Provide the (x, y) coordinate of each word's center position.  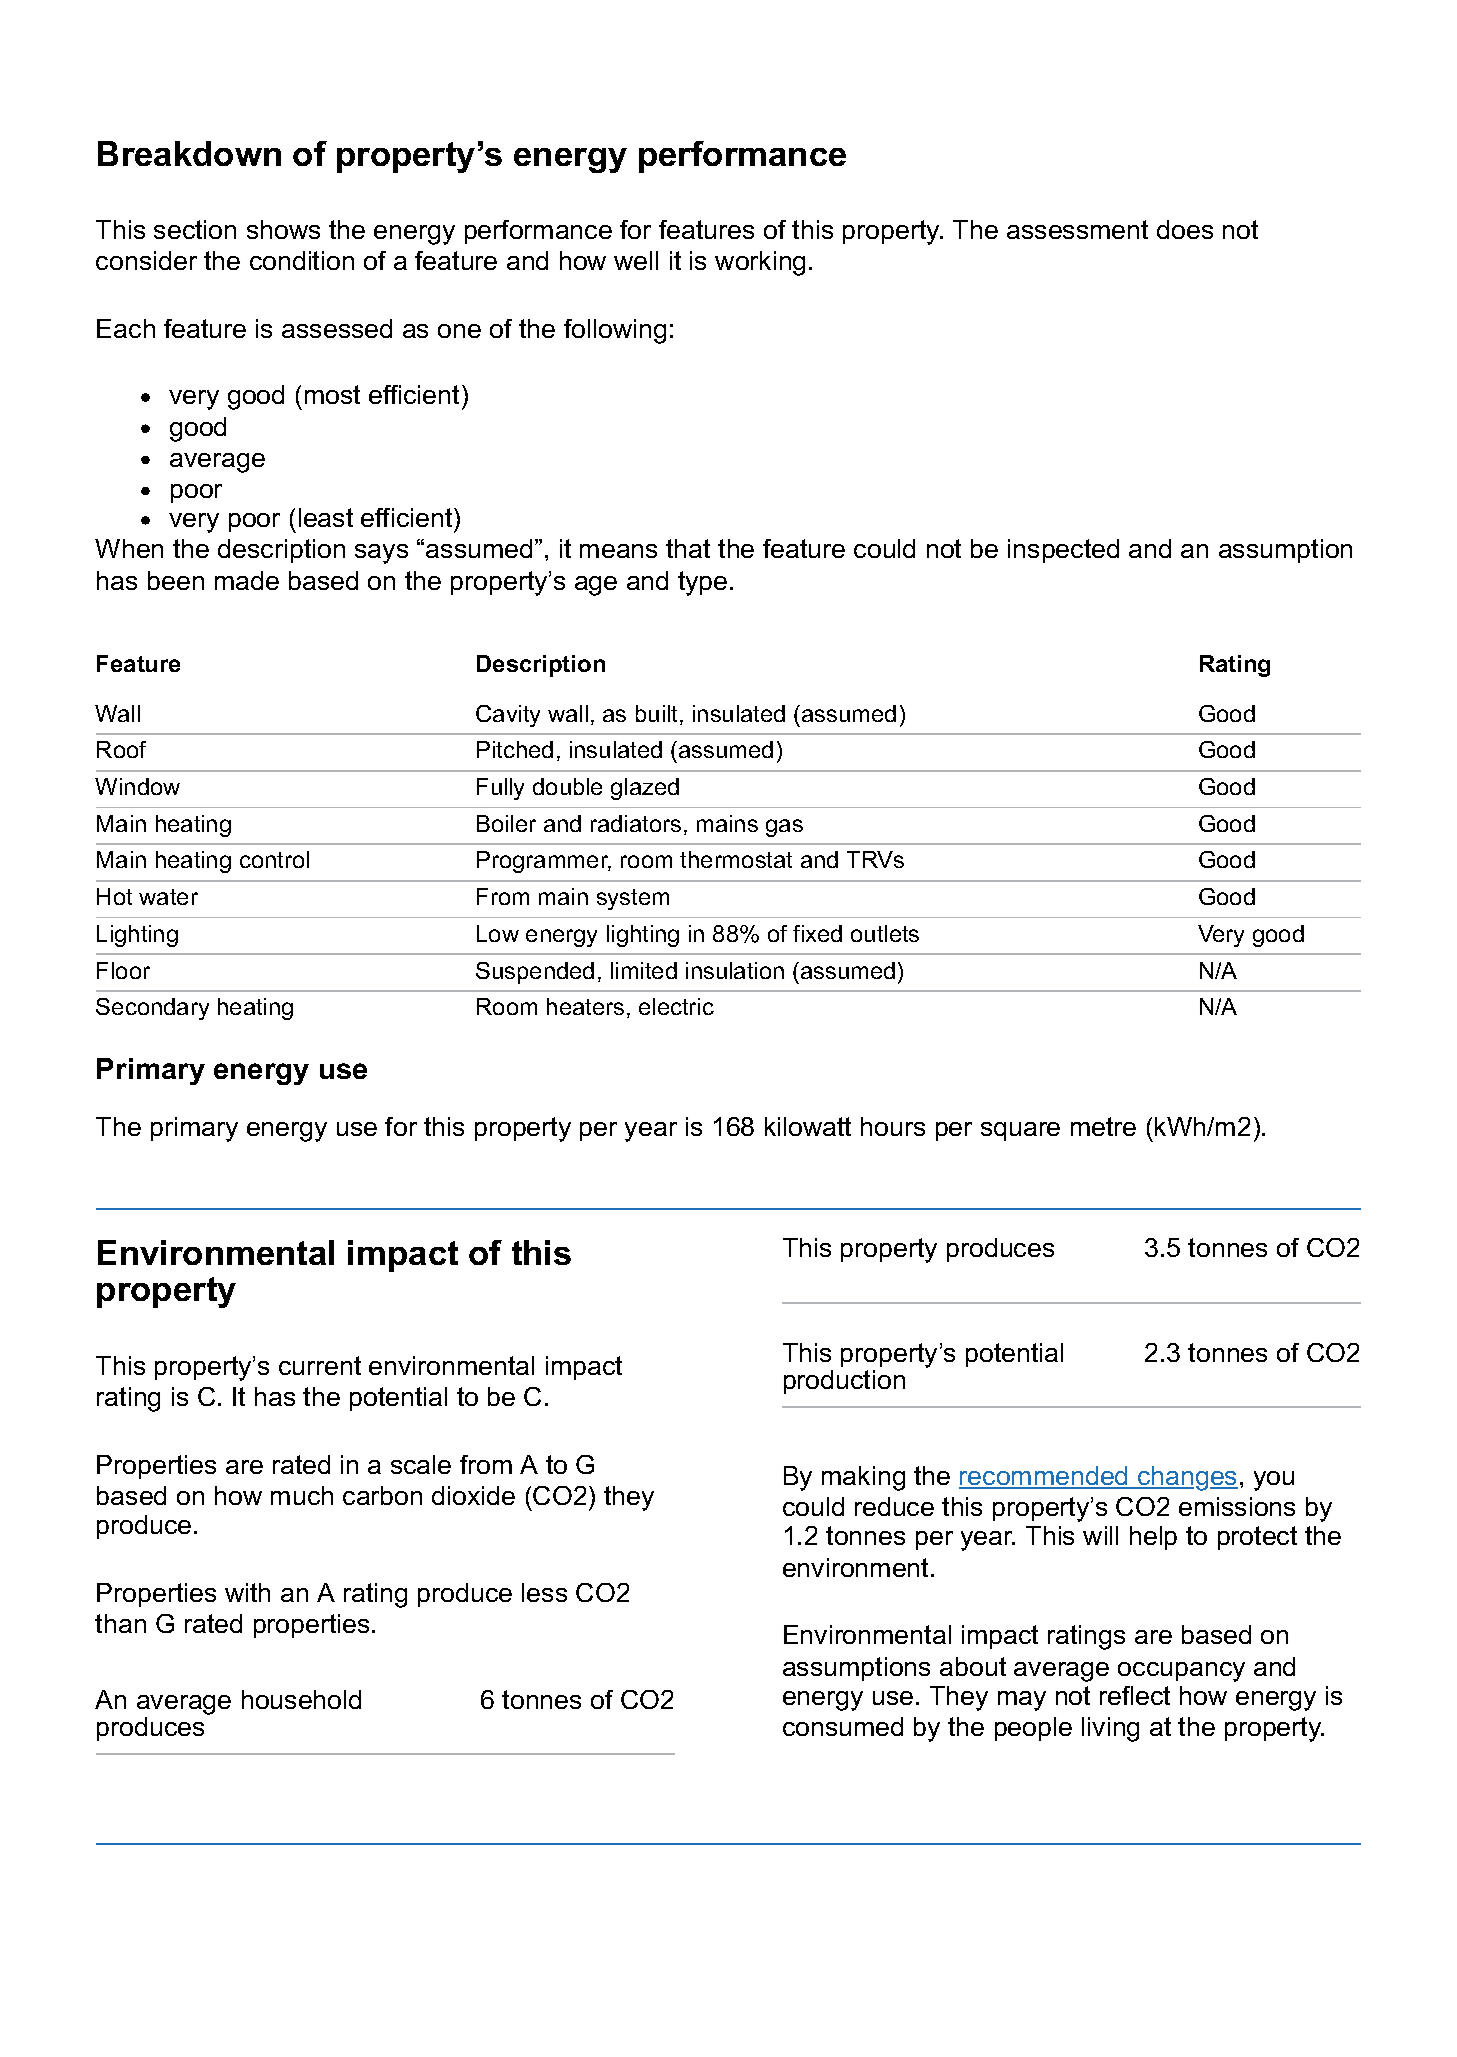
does (1185, 229)
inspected (1063, 551)
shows (283, 229)
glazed (645, 789)
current (320, 1365)
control (274, 859)
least (326, 517)
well (636, 260)
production (844, 1382)
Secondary (152, 1009)
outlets (885, 933)
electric (676, 1006)
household (301, 1699)
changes (1187, 1478)
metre (1103, 1126)
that (688, 548)
